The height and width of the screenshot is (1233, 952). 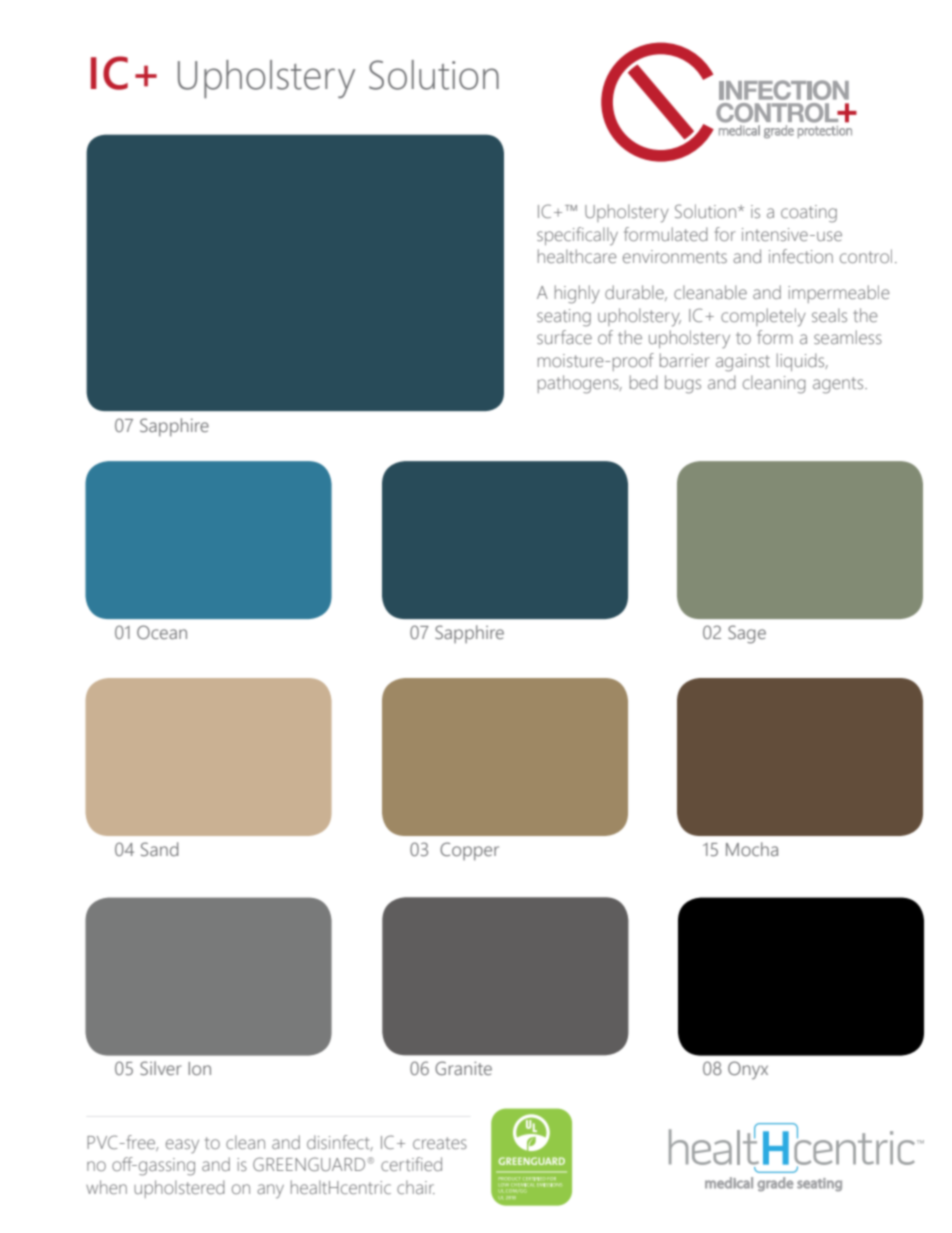 I want to click on Mocha, so click(x=752, y=849).
